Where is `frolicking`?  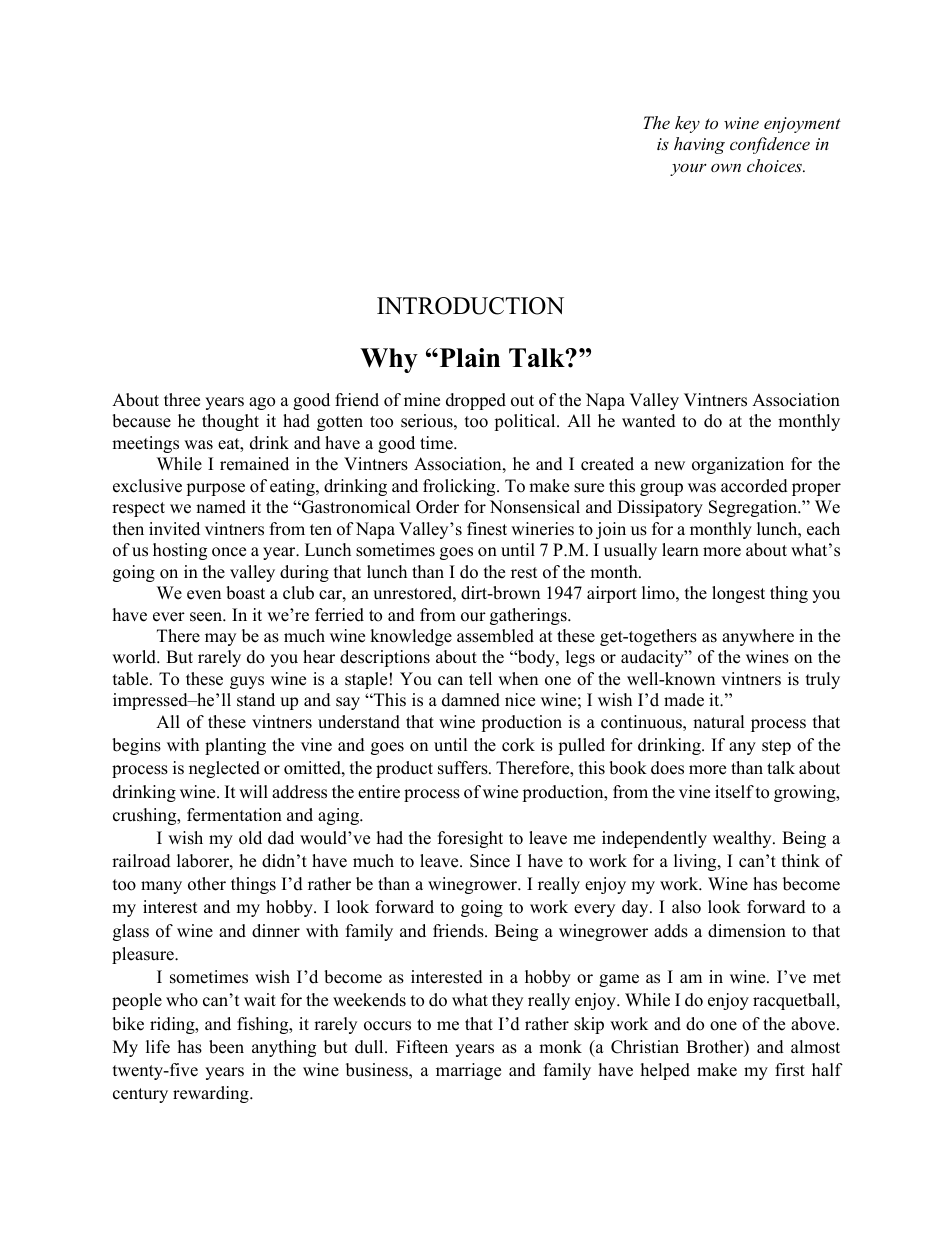
frolicking is located at coordinates (460, 487).
